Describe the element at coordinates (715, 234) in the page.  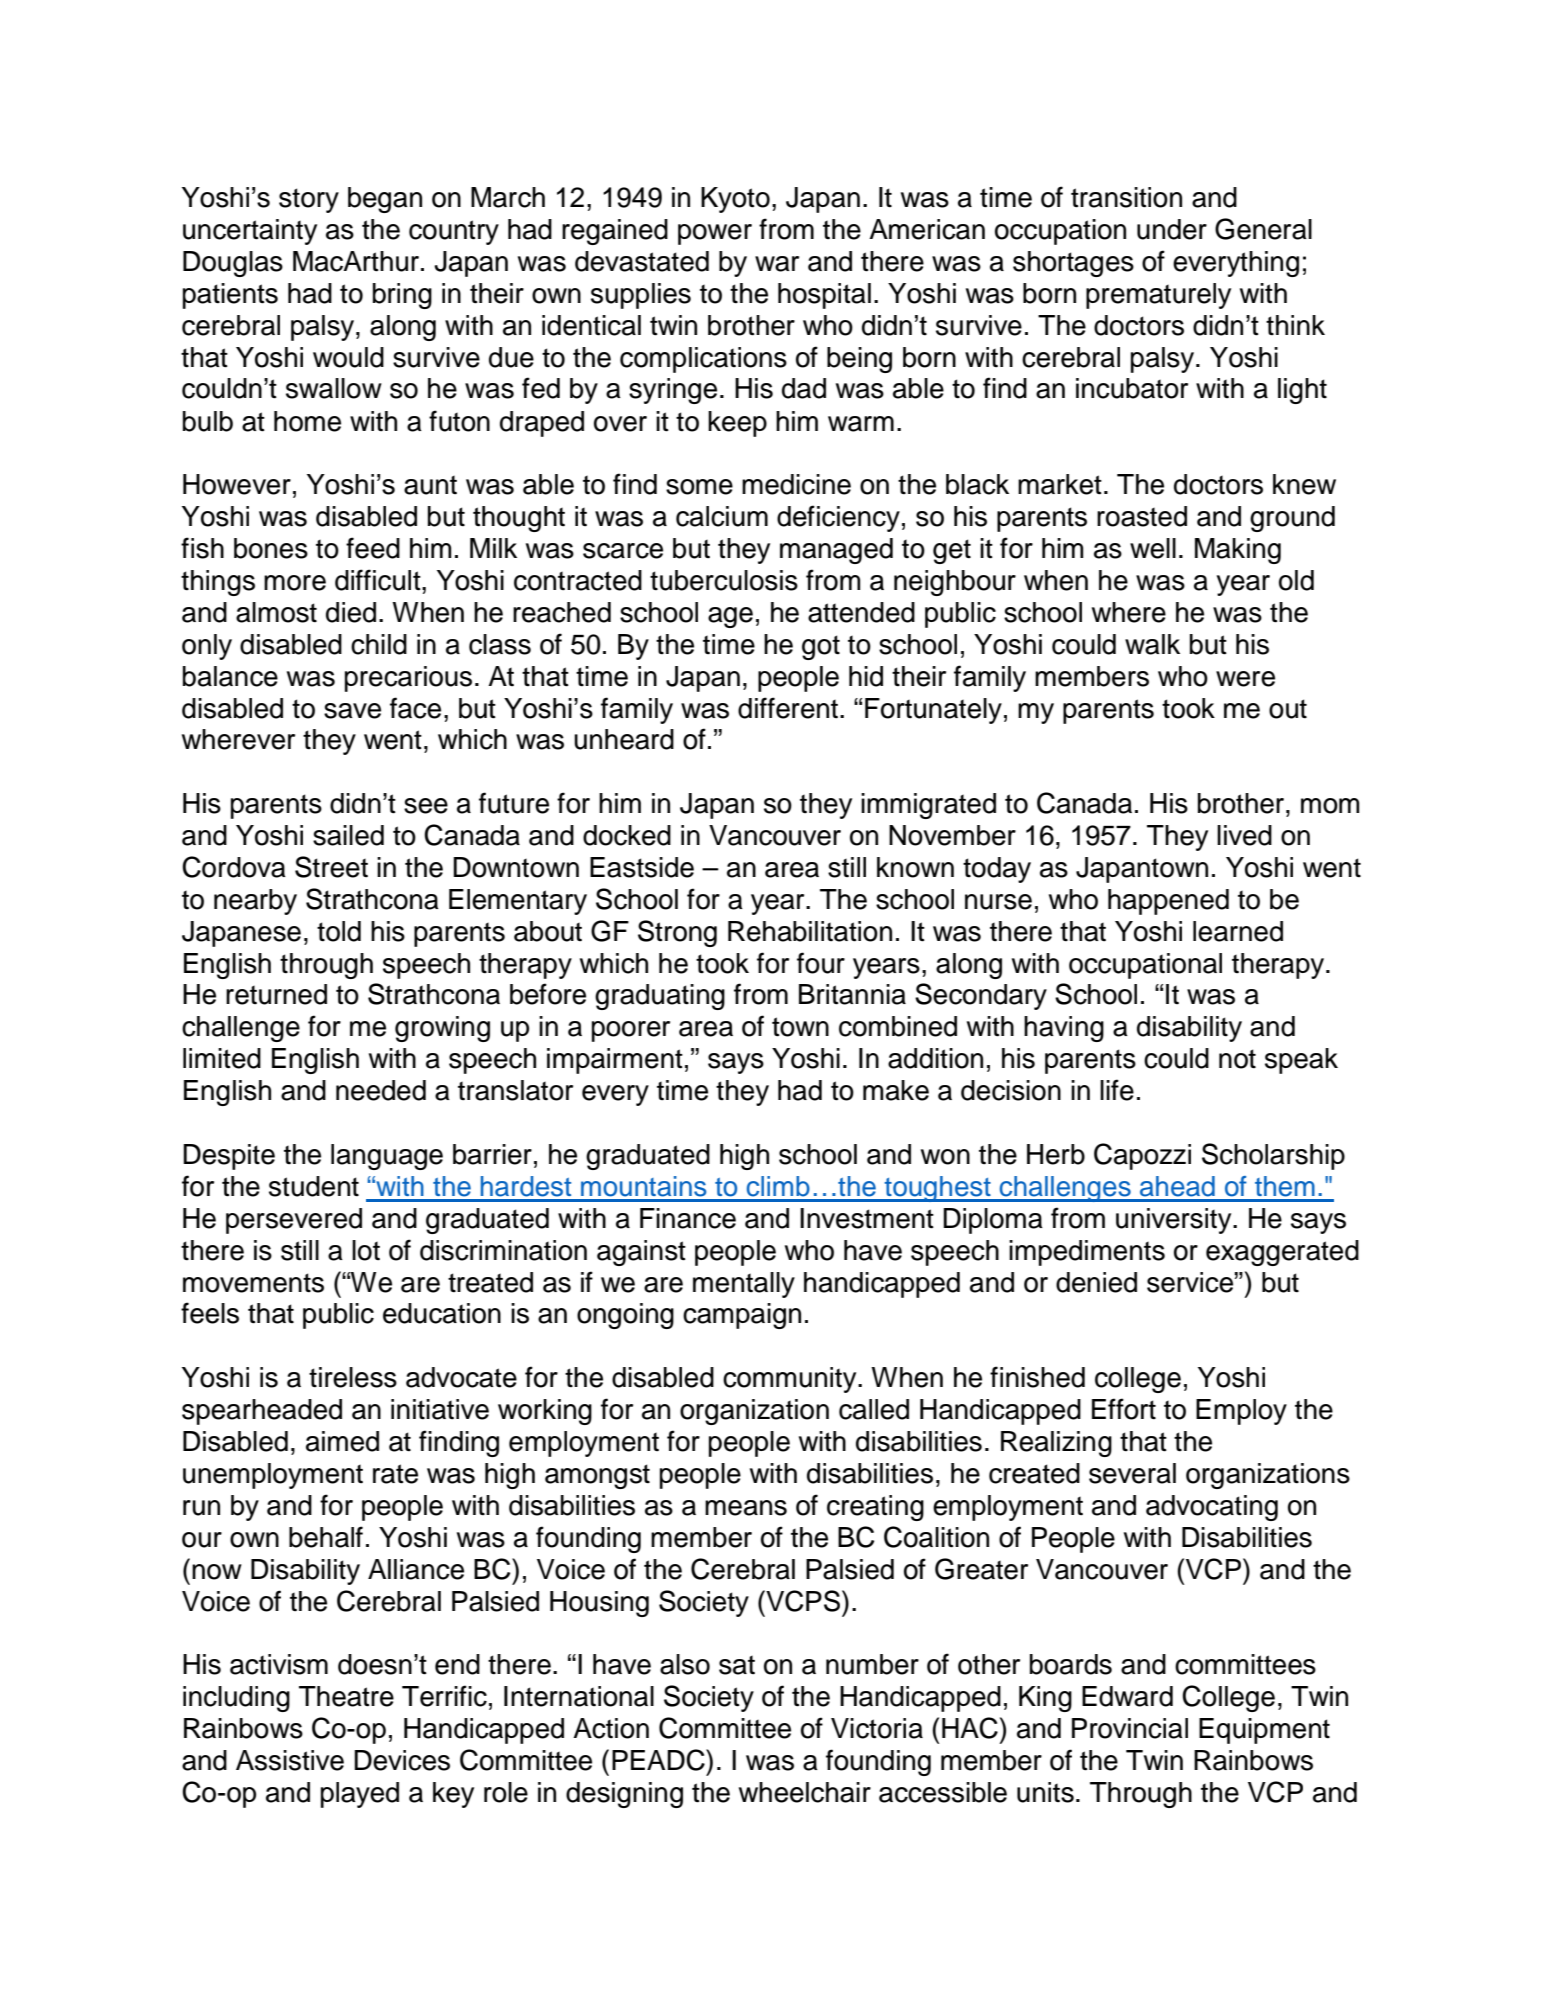
I see `power` at that location.
